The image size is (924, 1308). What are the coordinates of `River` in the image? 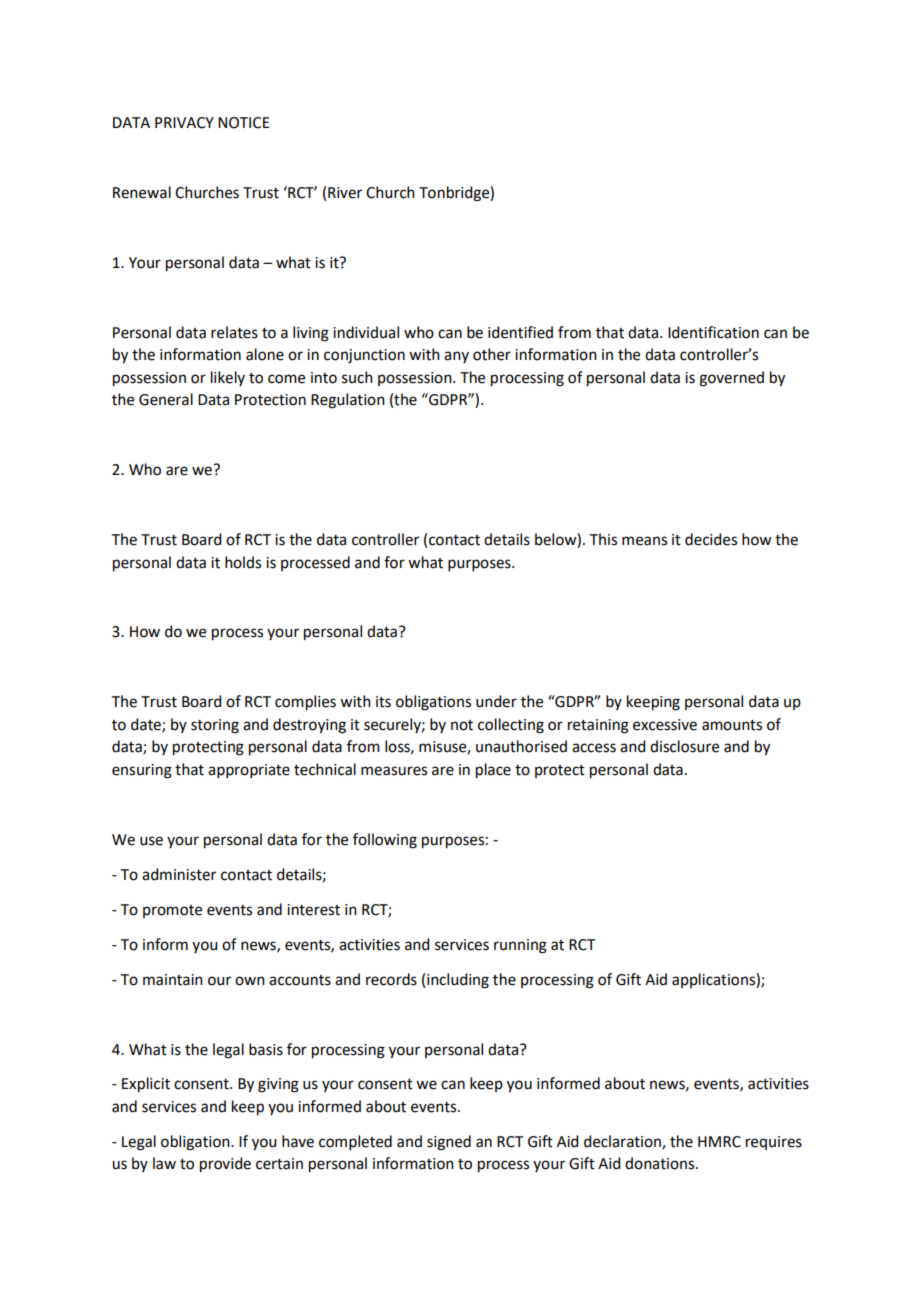 It's located at (345, 193).
